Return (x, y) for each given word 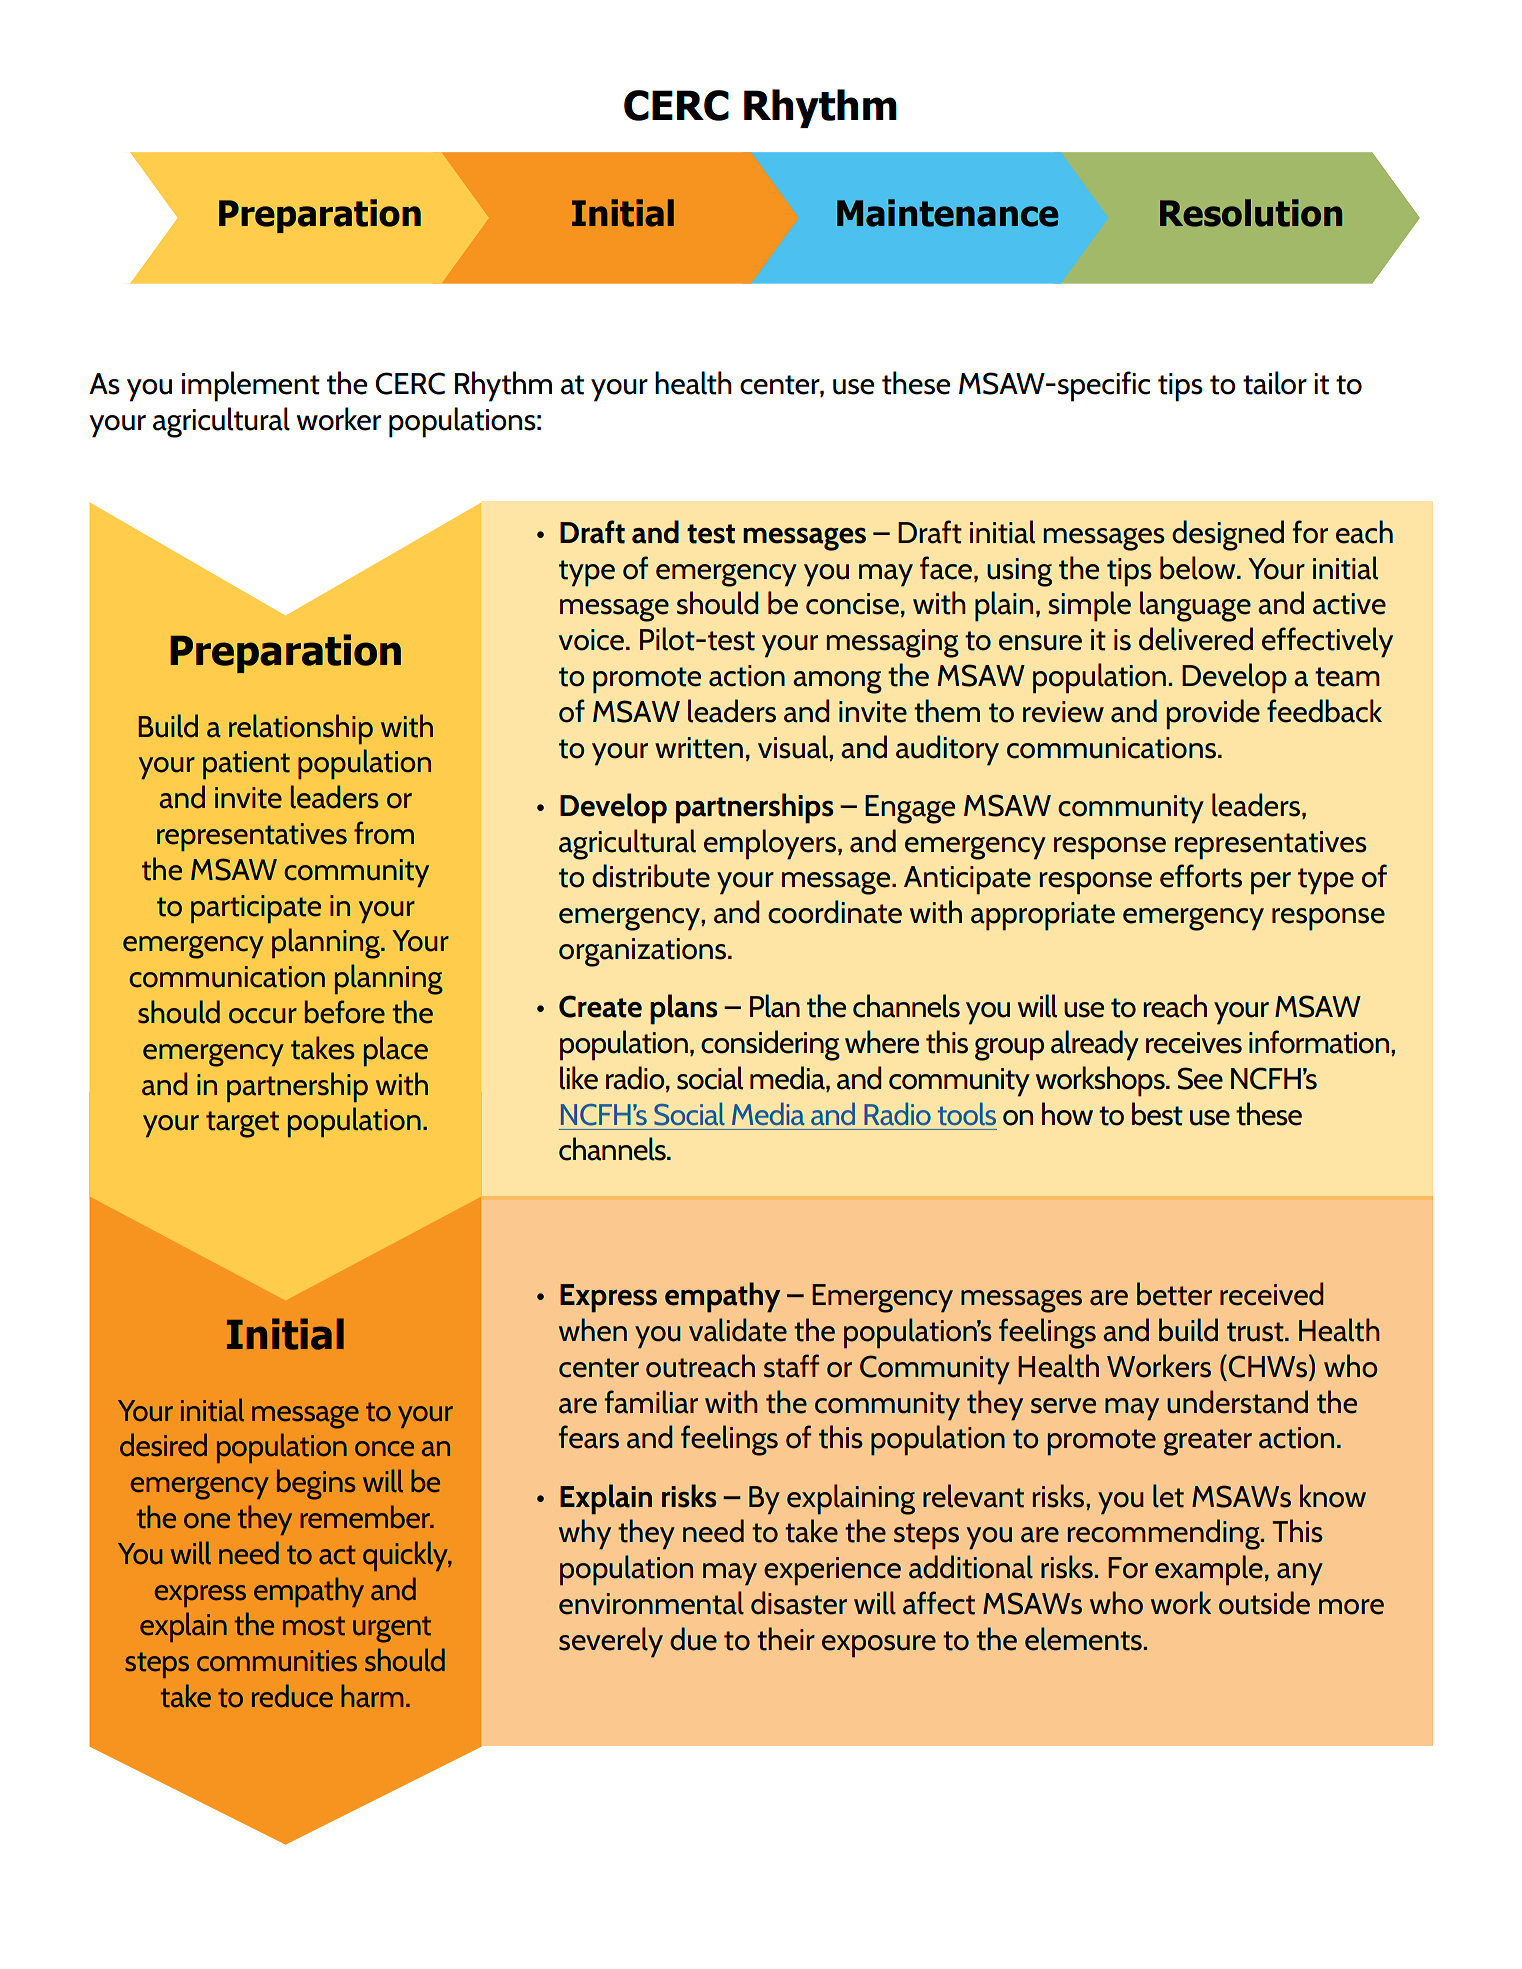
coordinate (835, 912)
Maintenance (947, 213)
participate (256, 909)
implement (251, 386)
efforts (1201, 876)
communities (277, 1660)
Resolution (1251, 213)
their (786, 1639)
